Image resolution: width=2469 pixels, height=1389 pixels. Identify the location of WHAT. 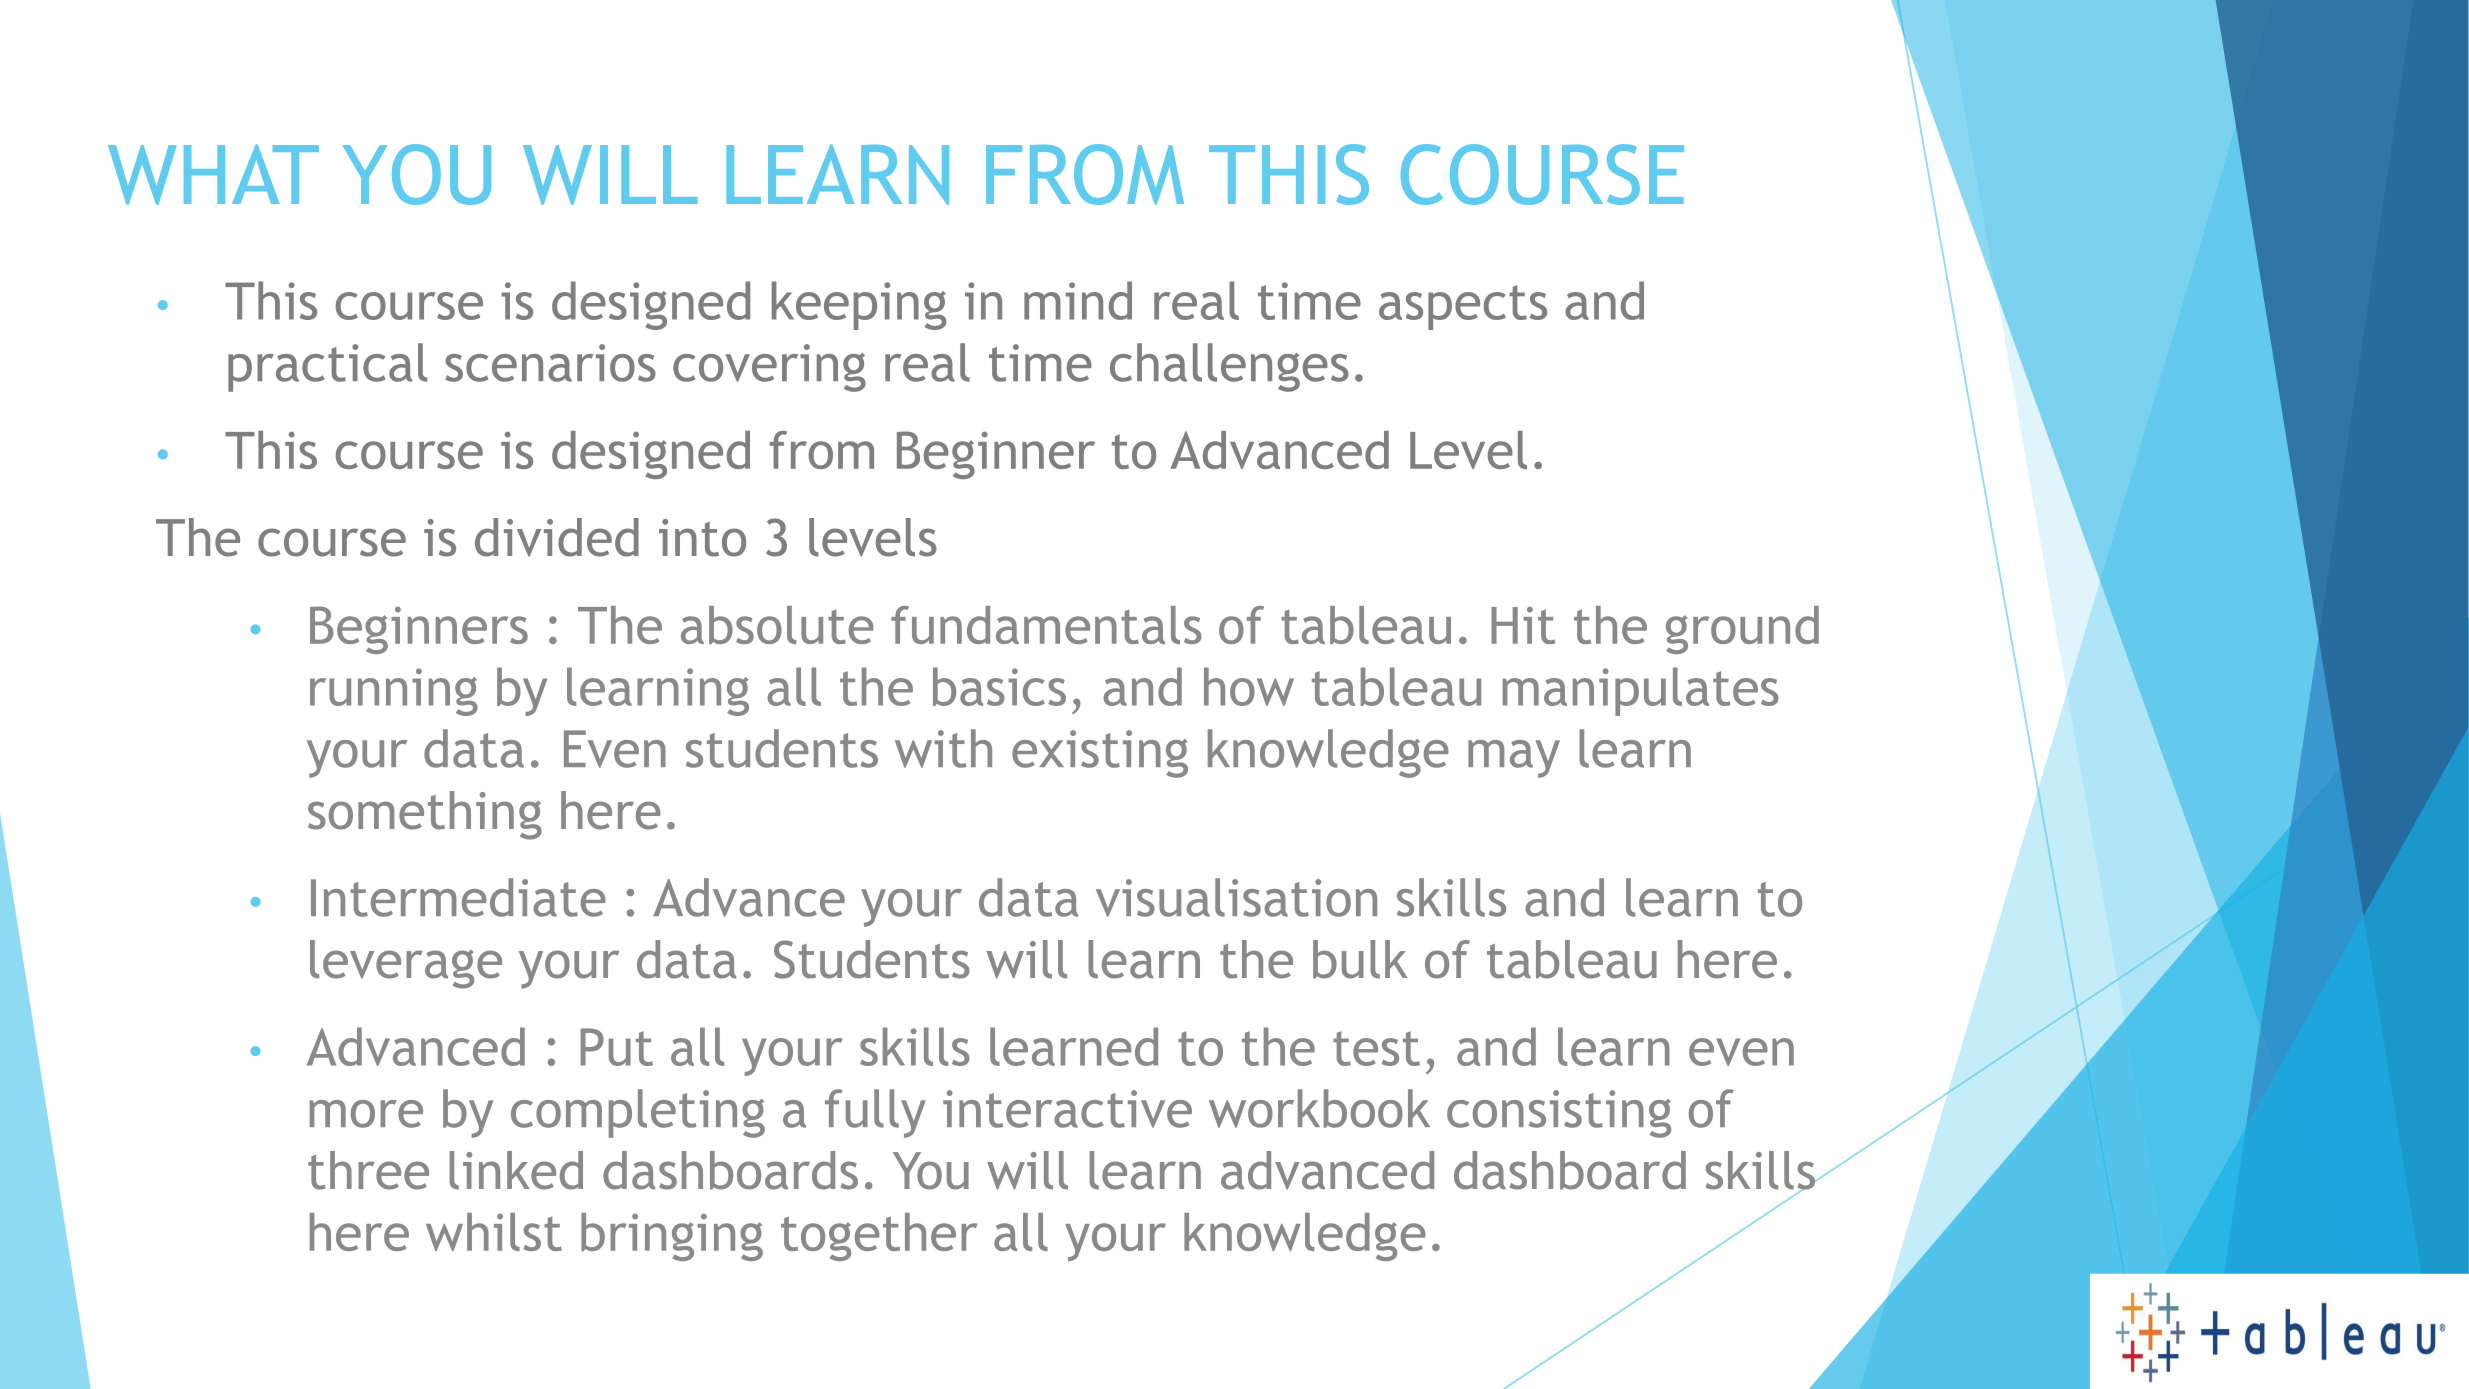
(213, 174).
